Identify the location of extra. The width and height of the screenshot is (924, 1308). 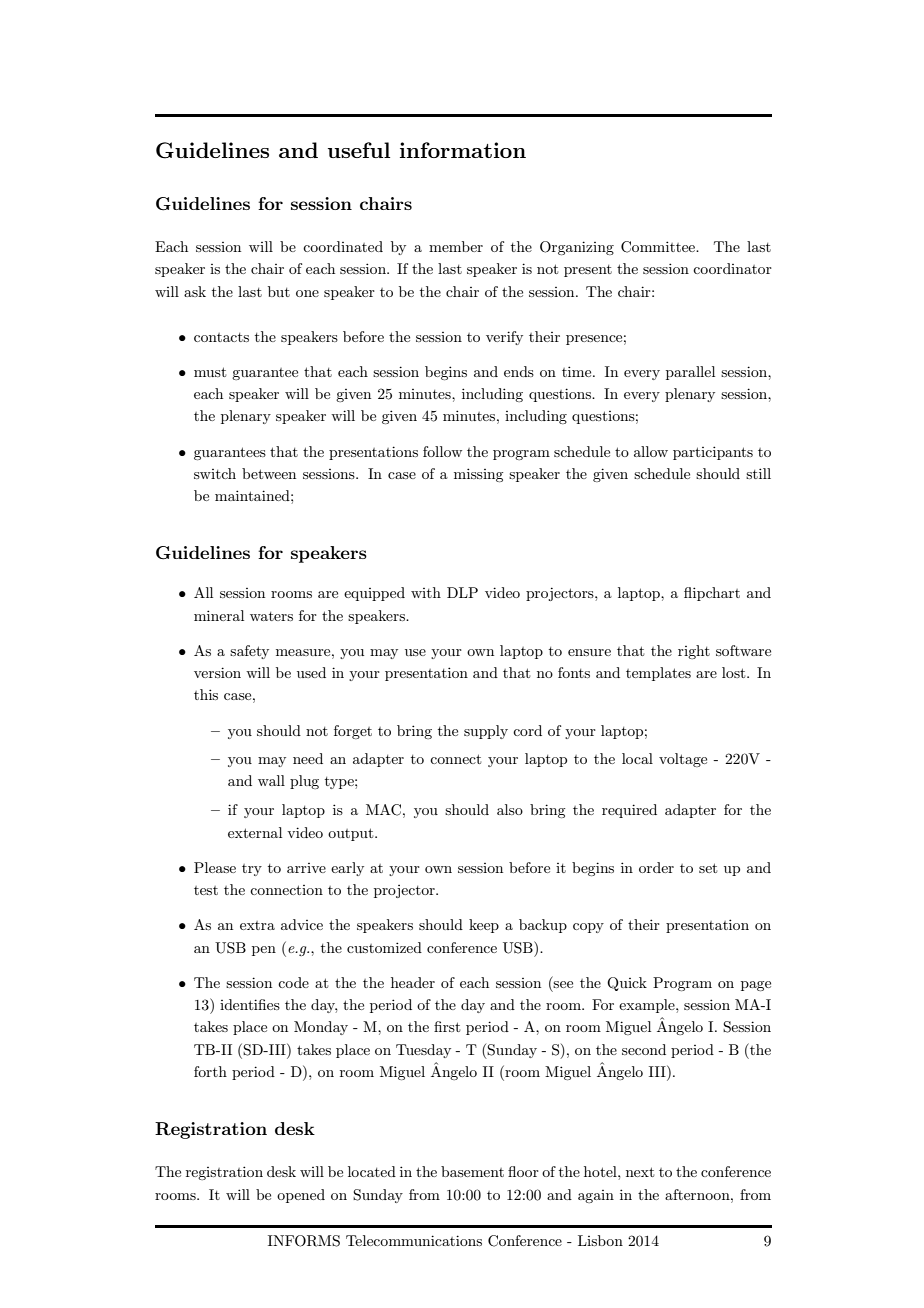
(257, 925).
